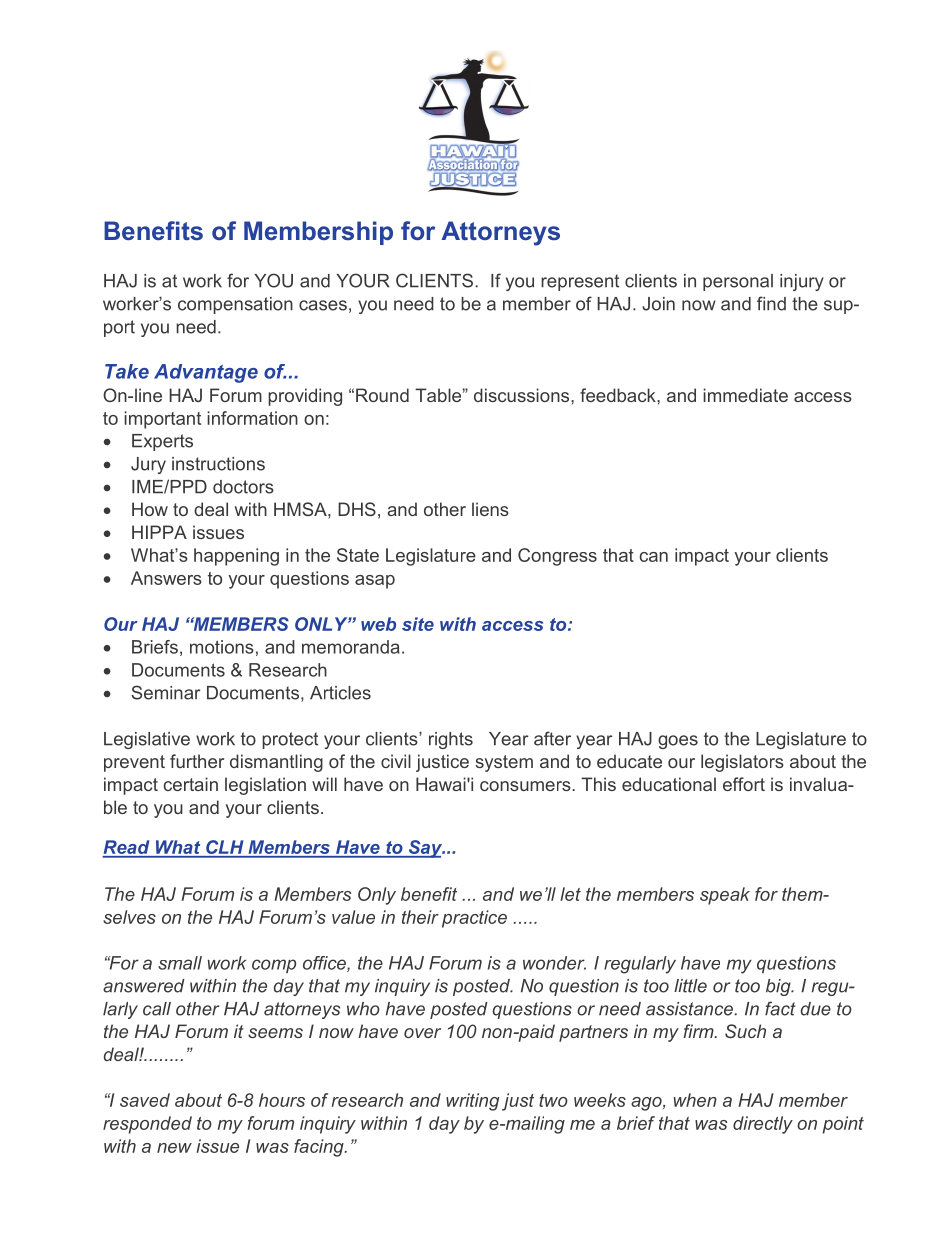  Describe the element at coordinates (174, 1148) in the screenshot. I see `new` at that location.
